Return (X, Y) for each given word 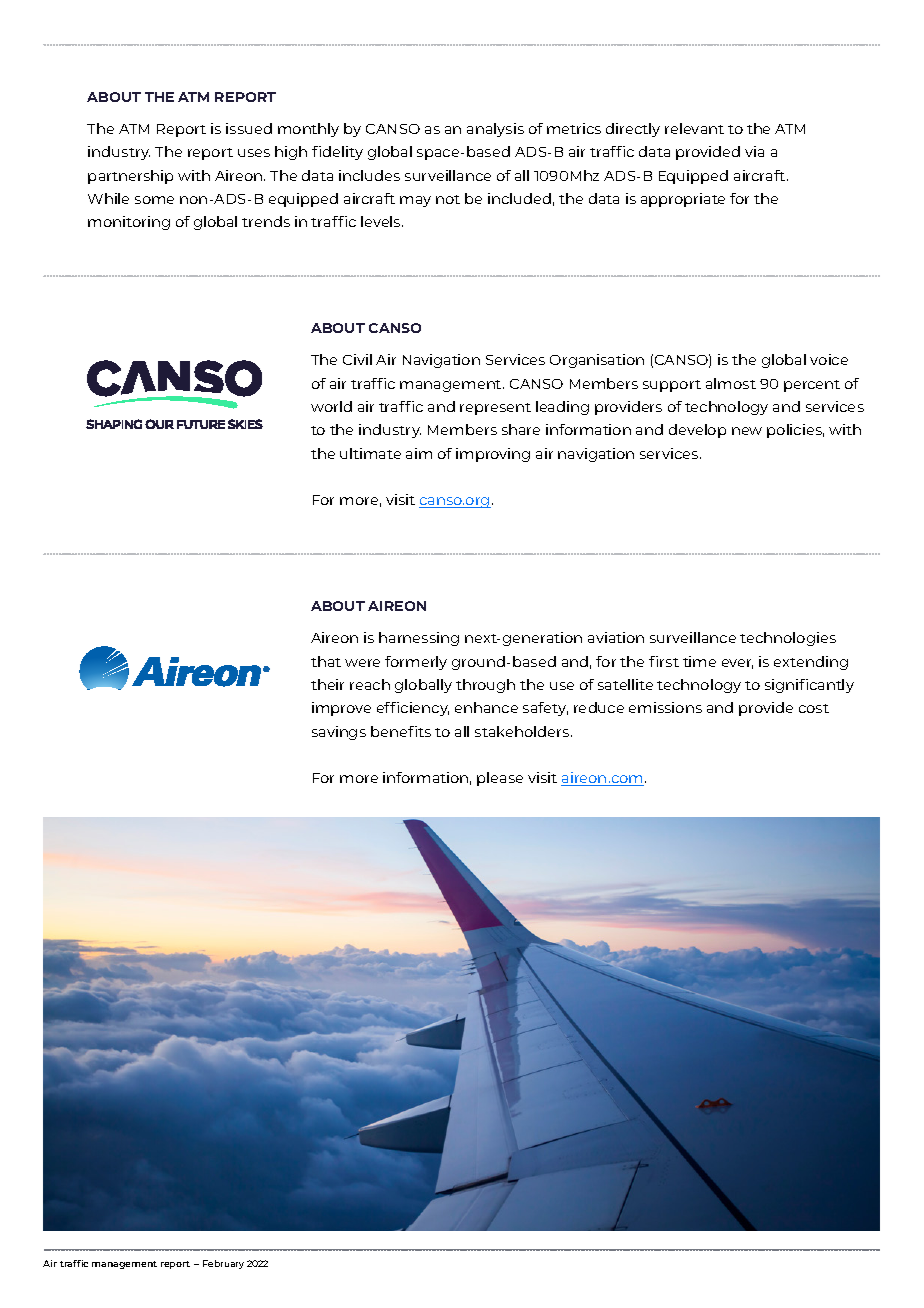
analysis (495, 130)
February (223, 1264)
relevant (694, 128)
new (747, 431)
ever (737, 664)
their (327, 684)
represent (495, 409)
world (331, 406)
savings (339, 733)
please (500, 779)
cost (814, 708)
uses (254, 153)
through (485, 686)
